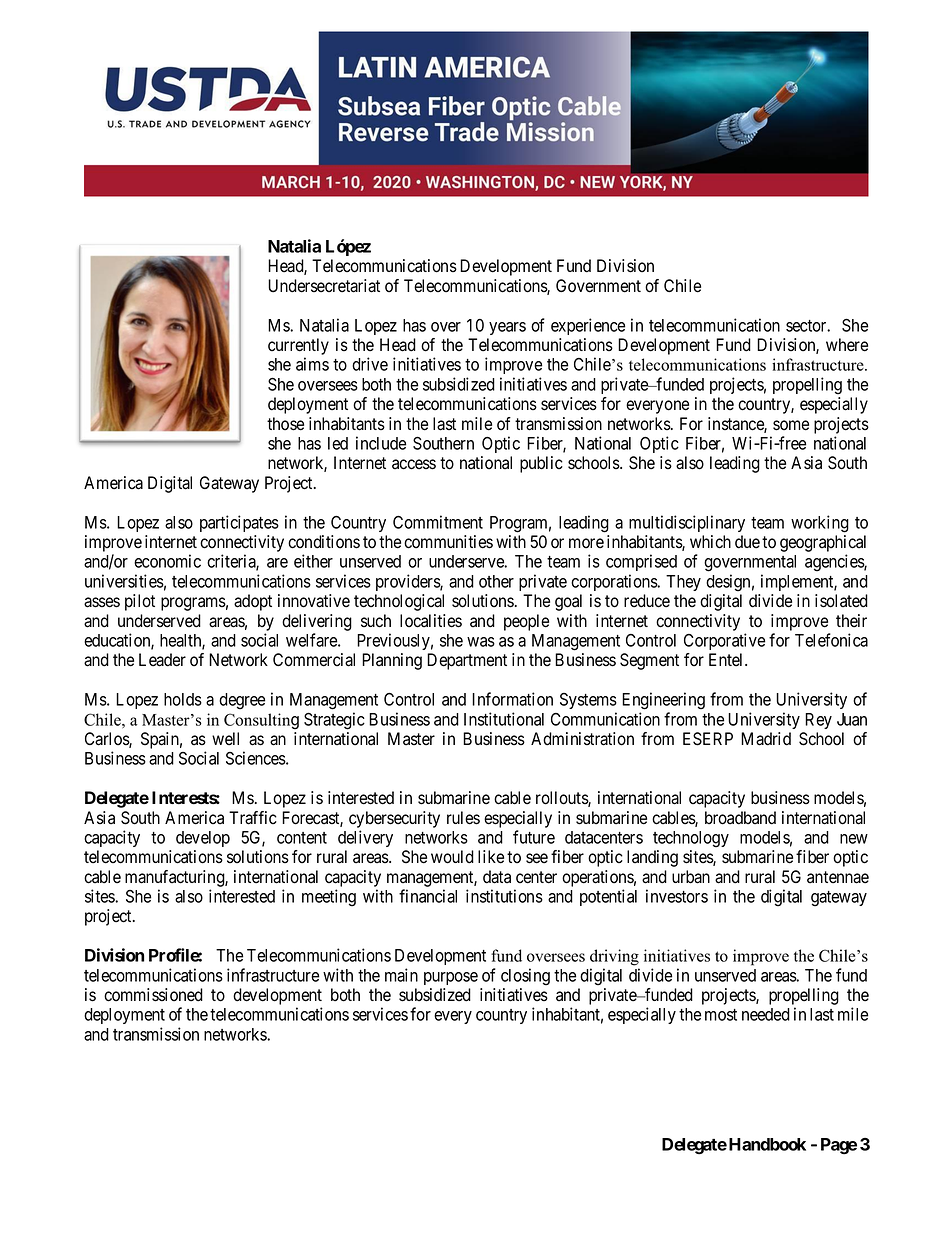 The width and height of the screenshot is (952, 1233). What do you see at coordinates (153, 995) in the screenshot?
I see `commissioned` at bounding box center [153, 995].
